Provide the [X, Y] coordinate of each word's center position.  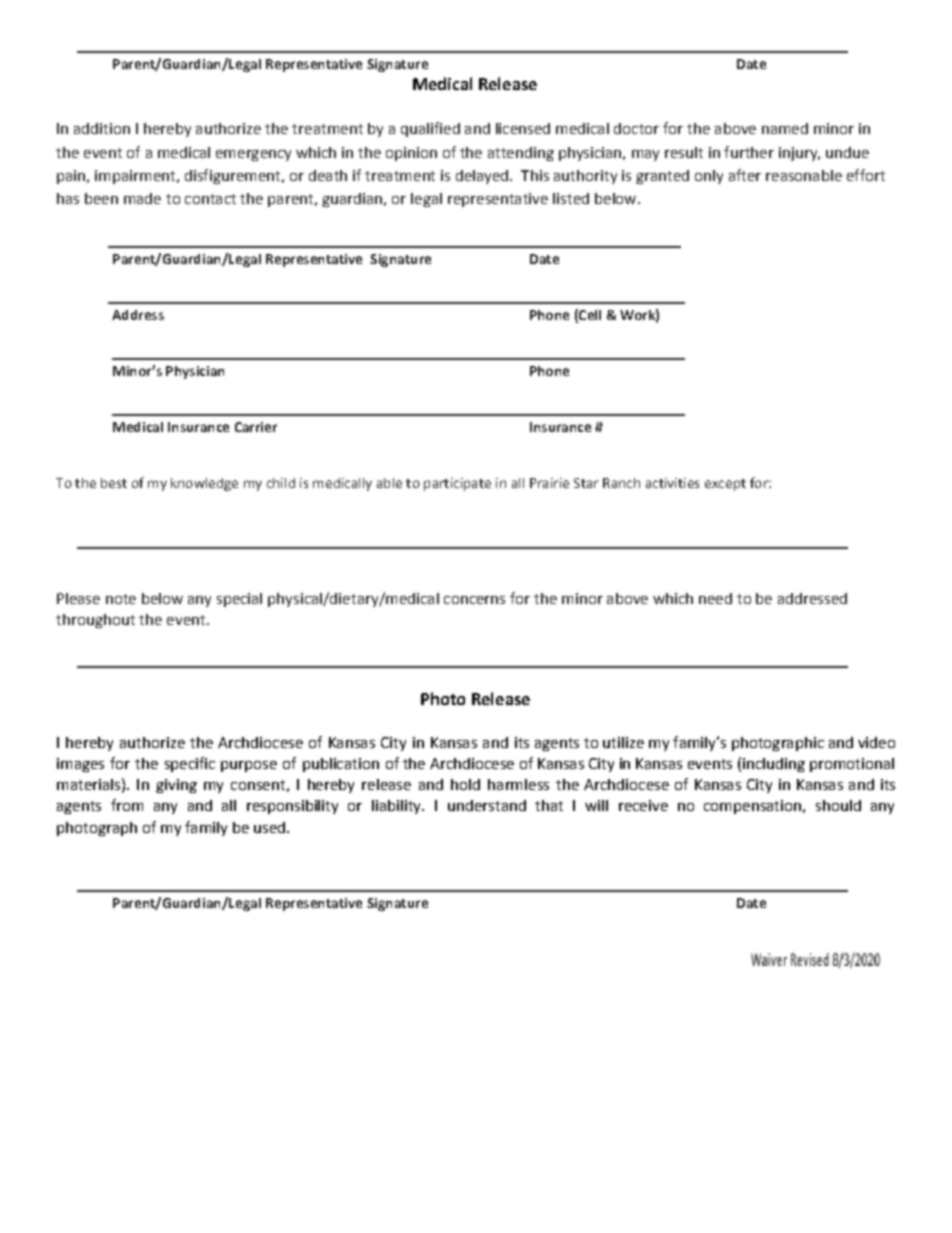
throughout [95, 621]
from [127, 805]
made [142, 198]
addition [102, 128]
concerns [474, 600]
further [749, 152]
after [745, 175]
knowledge [204, 484]
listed [571, 198]
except [725, 485]
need [715, 598]
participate [457, 484]
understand [487, 805]
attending [521, 154]
